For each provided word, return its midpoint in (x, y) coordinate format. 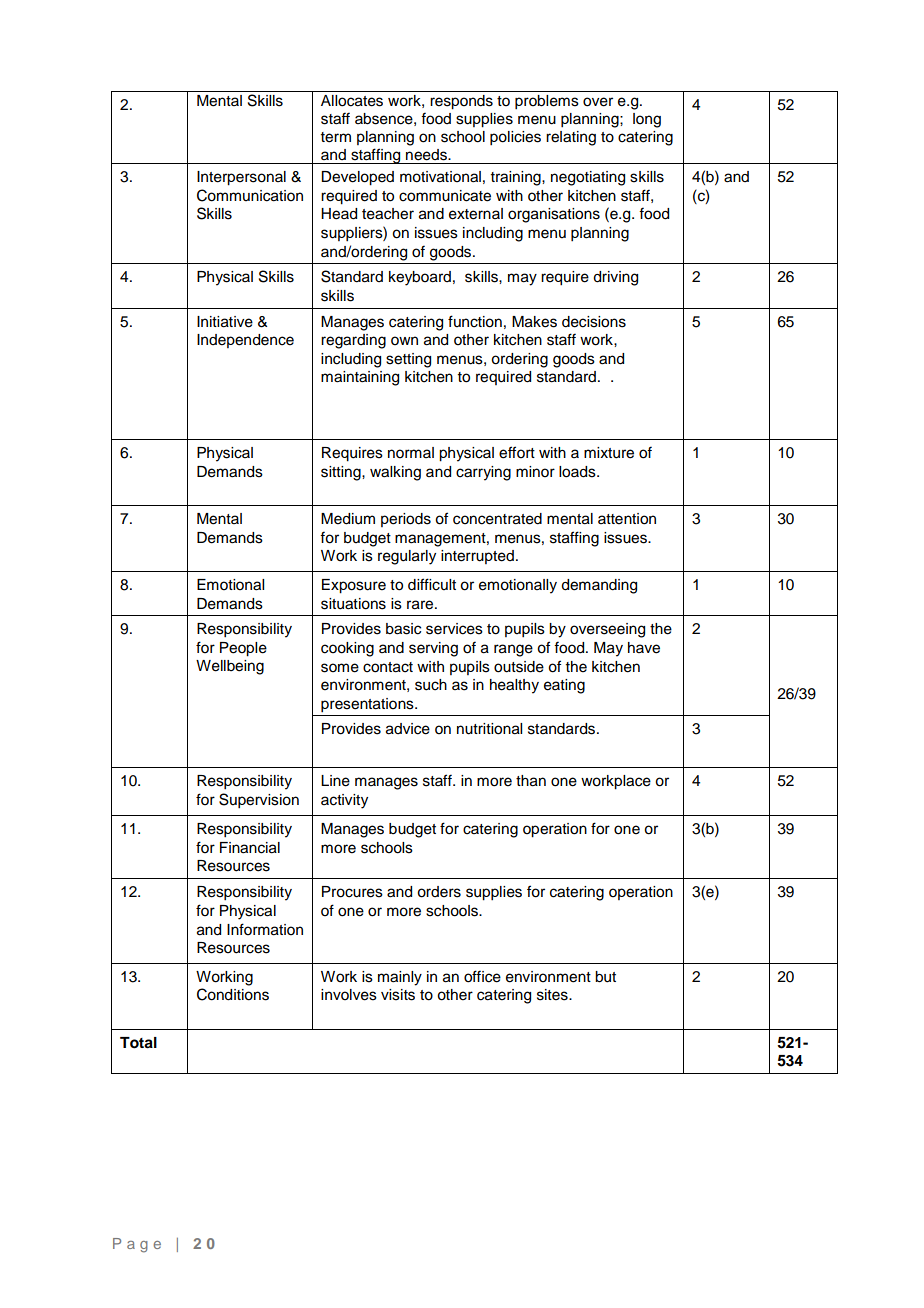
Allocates (352, 101)
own (404, 341)
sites (553, 995)
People (243, 649)
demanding (599, 586)
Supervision (259, 801)
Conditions (233, 994)
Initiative (225, 322)
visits (398, 995)
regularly (407, 557)
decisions (594, 322)
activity (344, 801)
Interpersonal (241, 178)
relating (571, 138)
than (531, 781)
